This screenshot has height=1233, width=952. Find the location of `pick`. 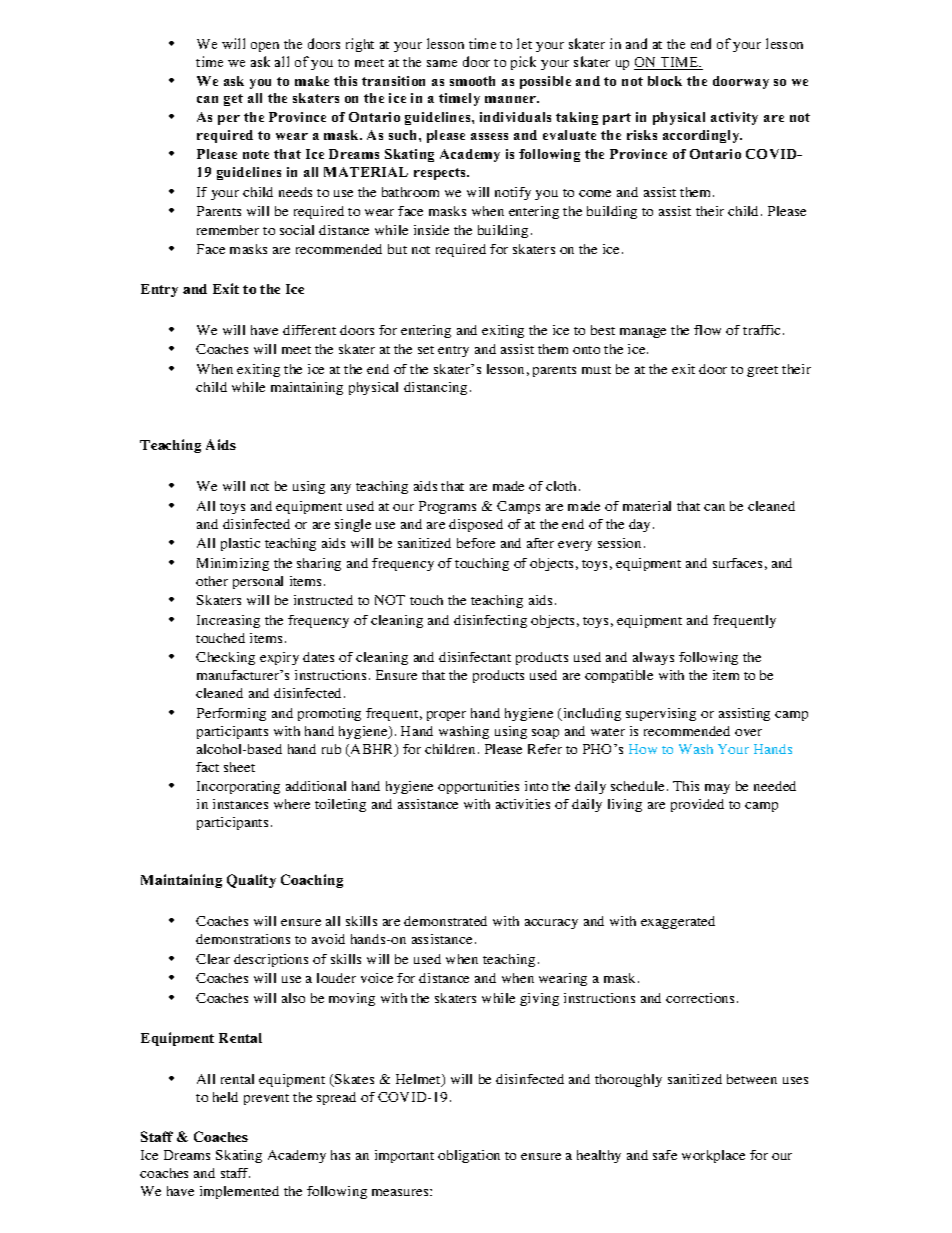

pick is located at coordinates (523, 63).
